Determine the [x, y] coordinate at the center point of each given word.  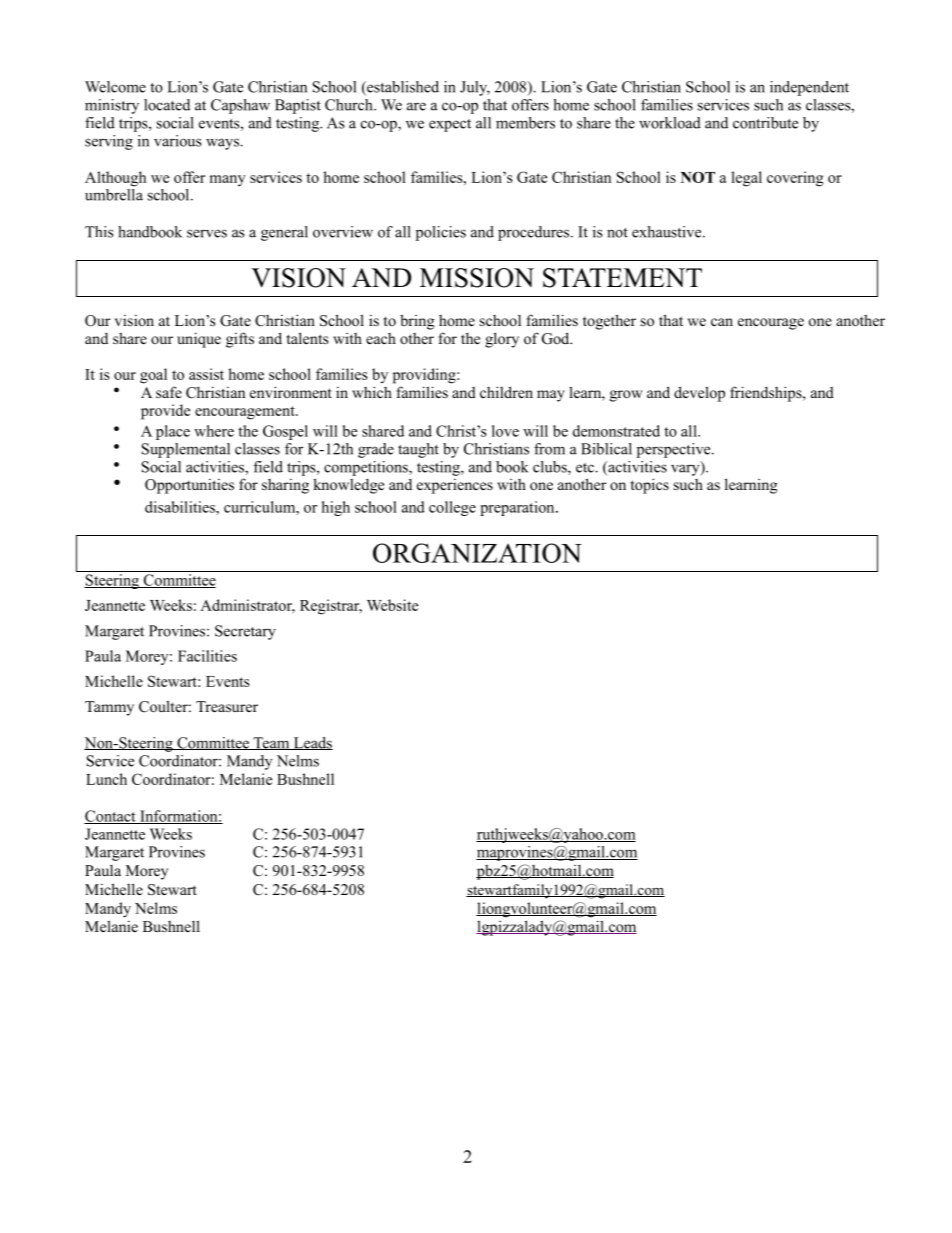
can [722, 322]
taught [418, 450]
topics [650, 486]
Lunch [106, 779]
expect [450, 125]
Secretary [245, 632]
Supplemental [186, 450]
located [167, 105]
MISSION [477, 278]
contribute [765, 123]
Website [392, 605]
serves [207, 233]
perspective [675, 450]
